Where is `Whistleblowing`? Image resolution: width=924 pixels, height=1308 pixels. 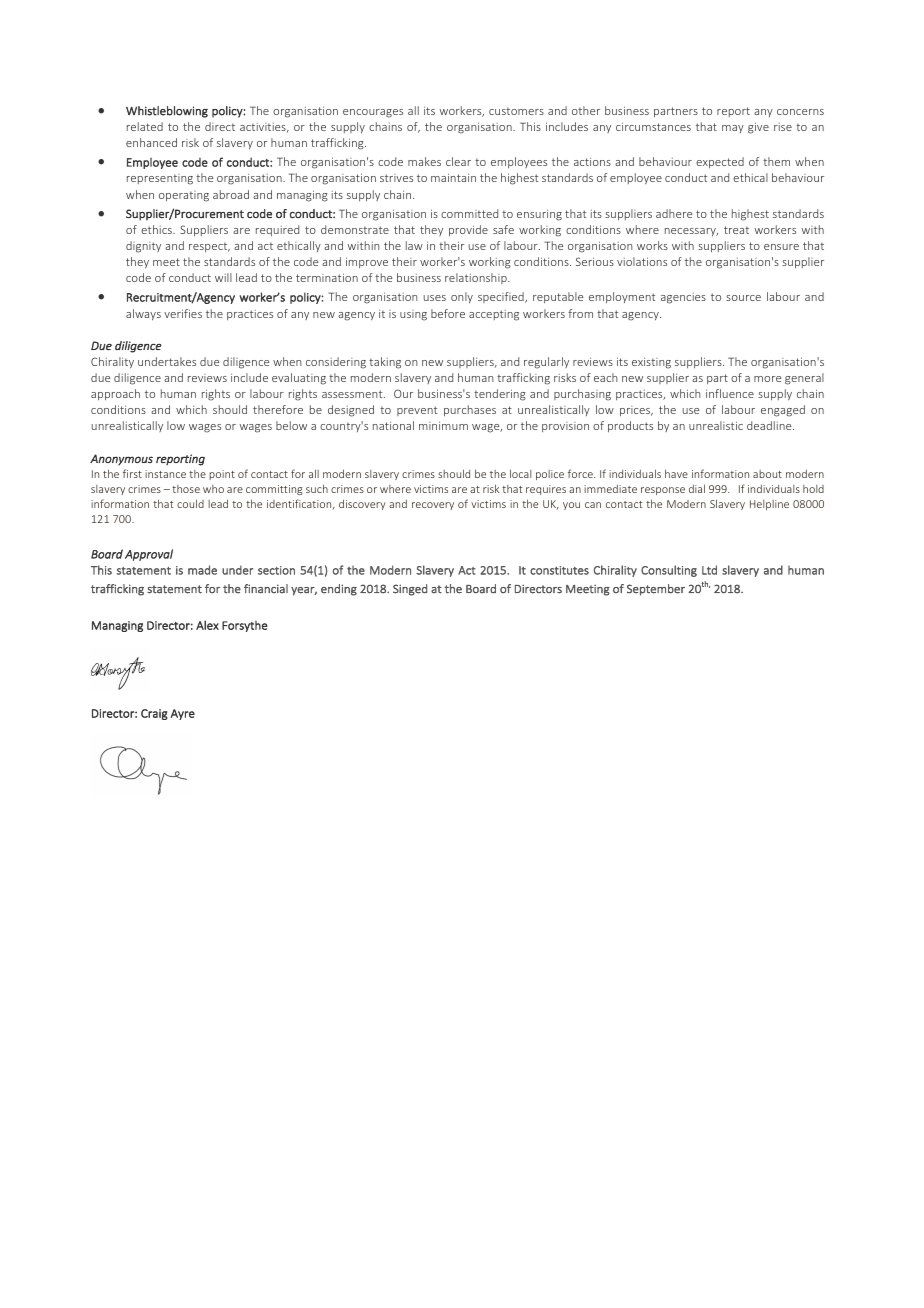
Whistleblowing is located at coordinates (167, 112).
